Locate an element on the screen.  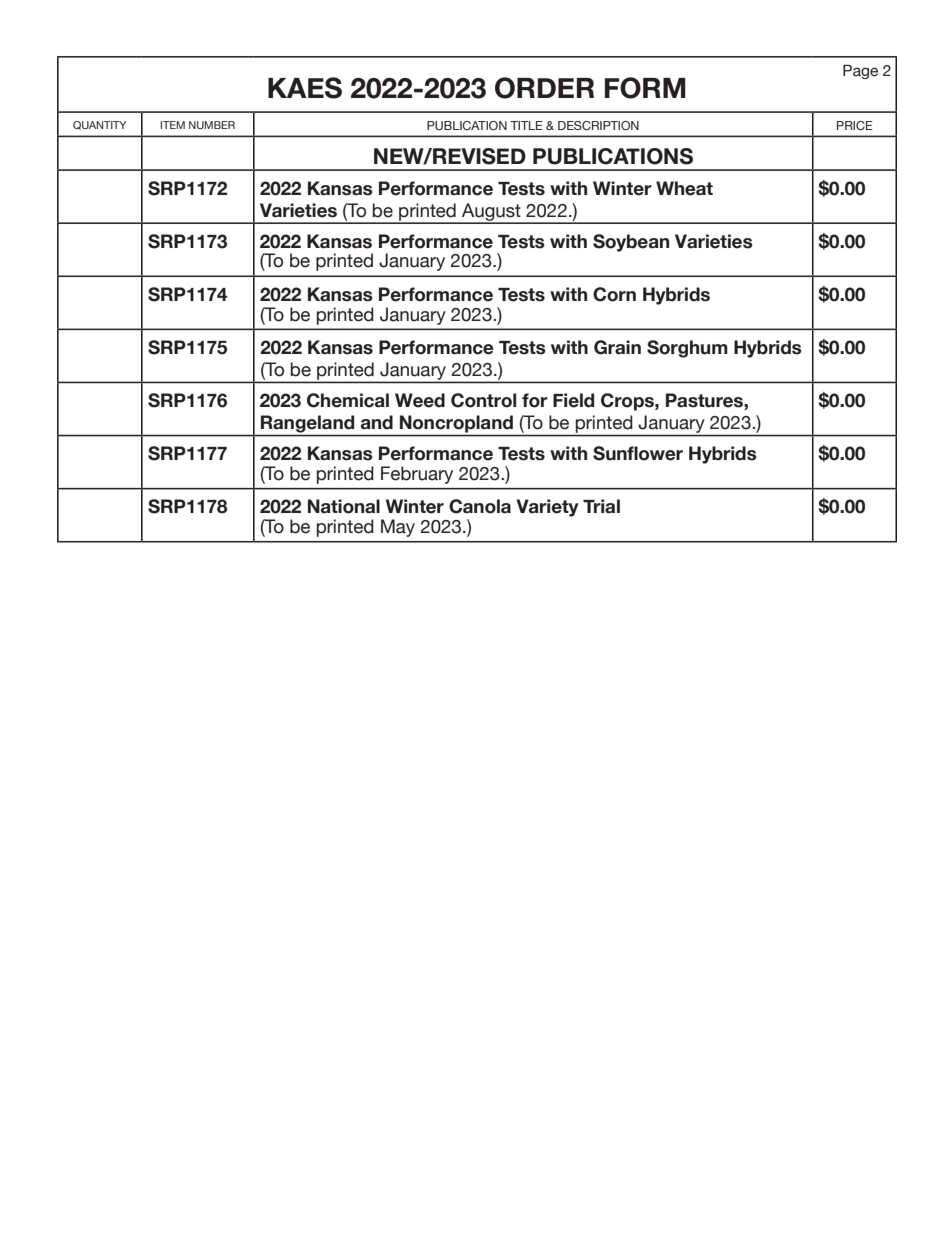
Corn is located at coordinates (614, 294).
